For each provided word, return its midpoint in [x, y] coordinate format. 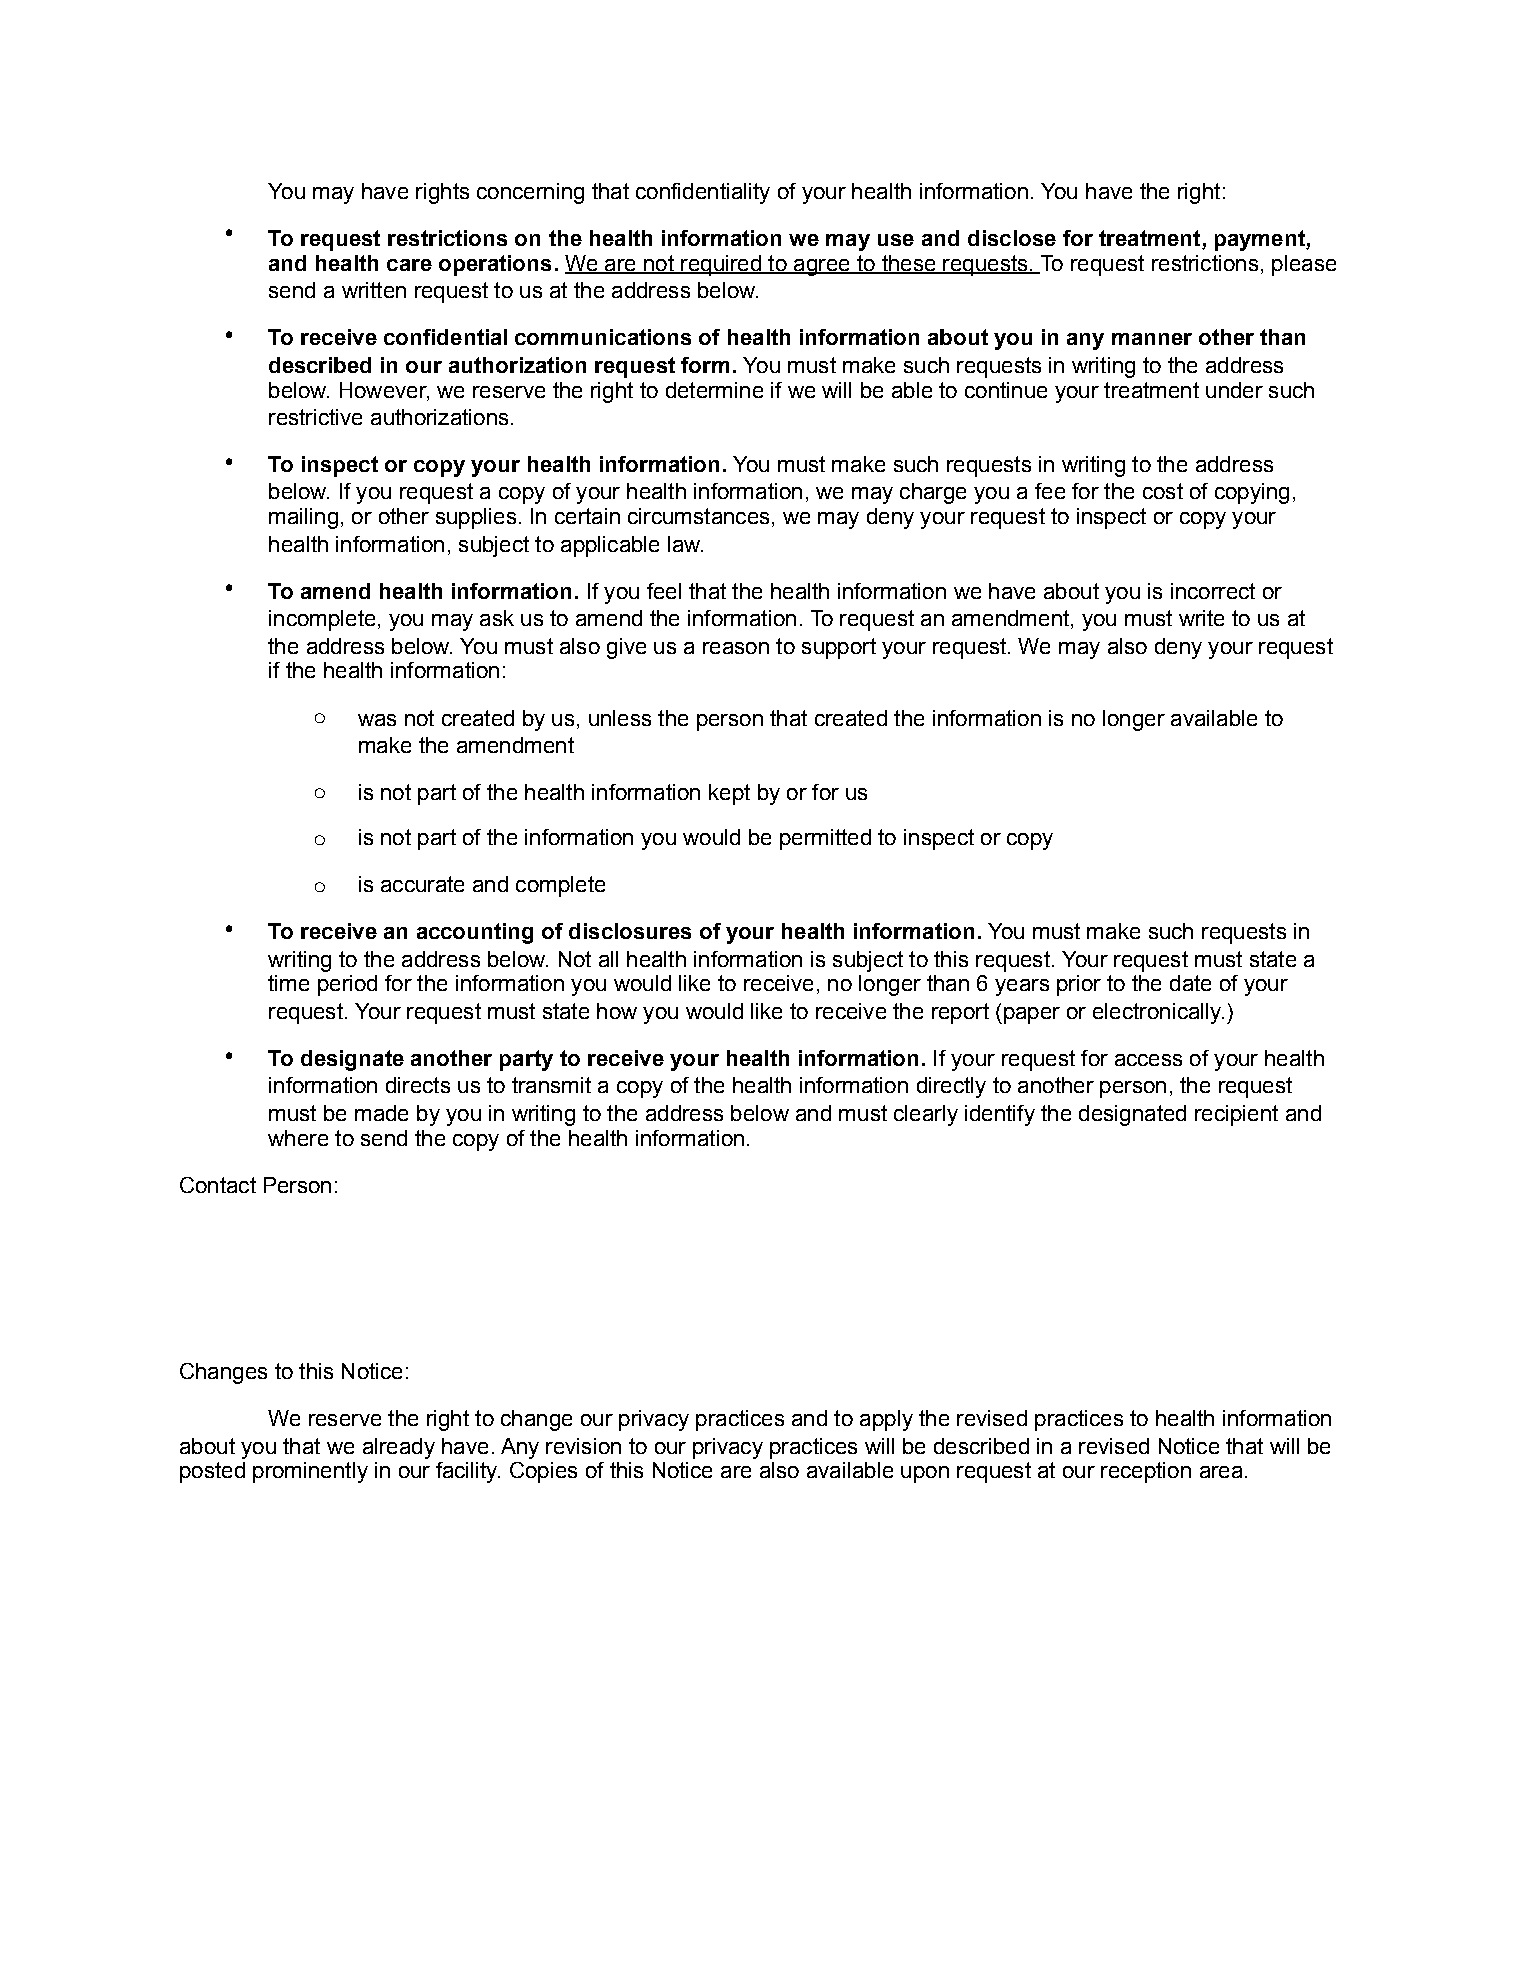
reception [1146, 1472]
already [399, 1448]
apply [886, 1420]
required [721, 265]
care [409, 265]
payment [1261, 240]
